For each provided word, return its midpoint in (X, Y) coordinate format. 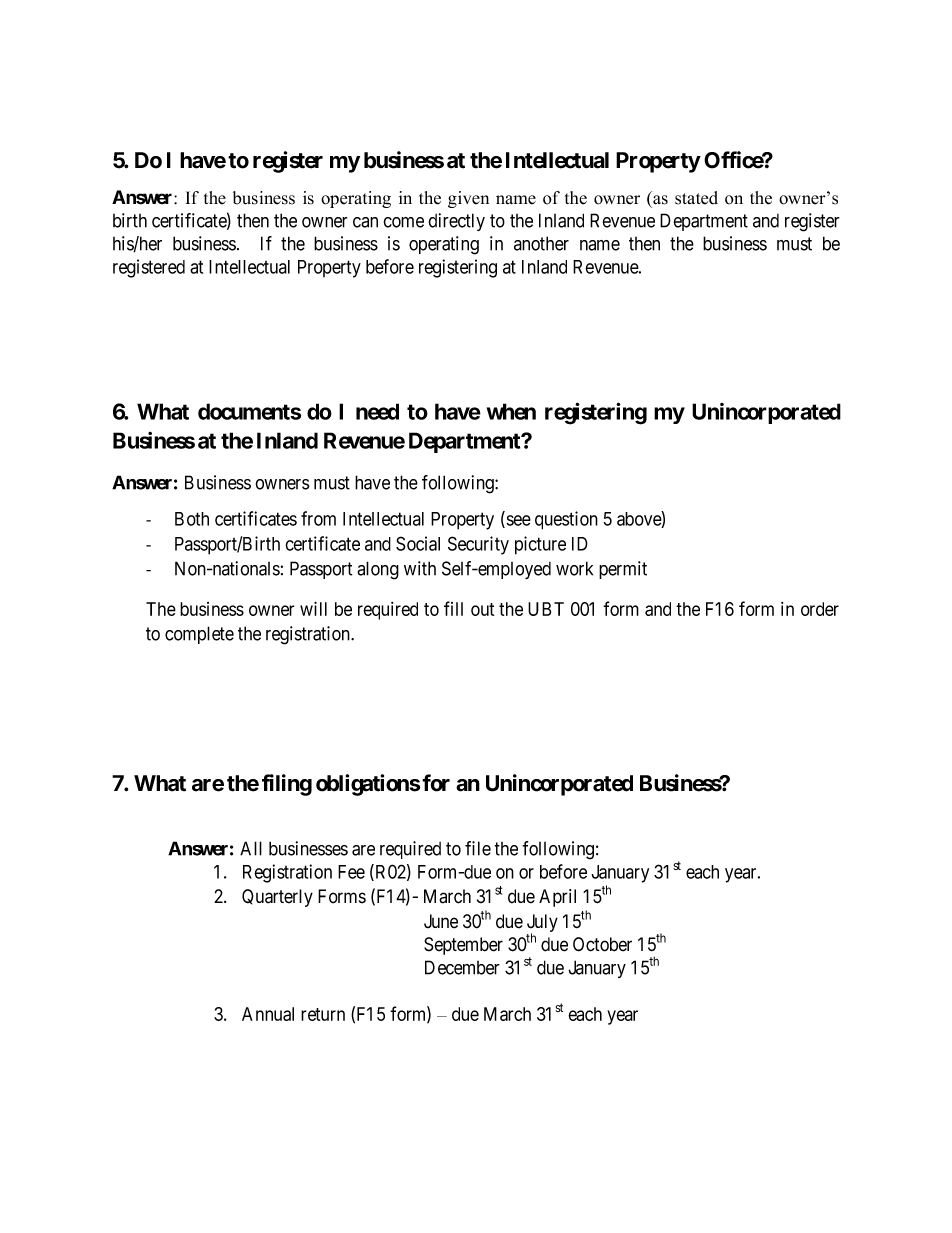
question (566, 520)
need (377, 411)
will (313, 608)
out (482, 609)
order (820, 609)
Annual (268, 1014)
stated (696, 198)
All (251, 848)
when (511, 411)
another (541, 243)
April (557, 898)
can (365, 222)
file (478, 848)
